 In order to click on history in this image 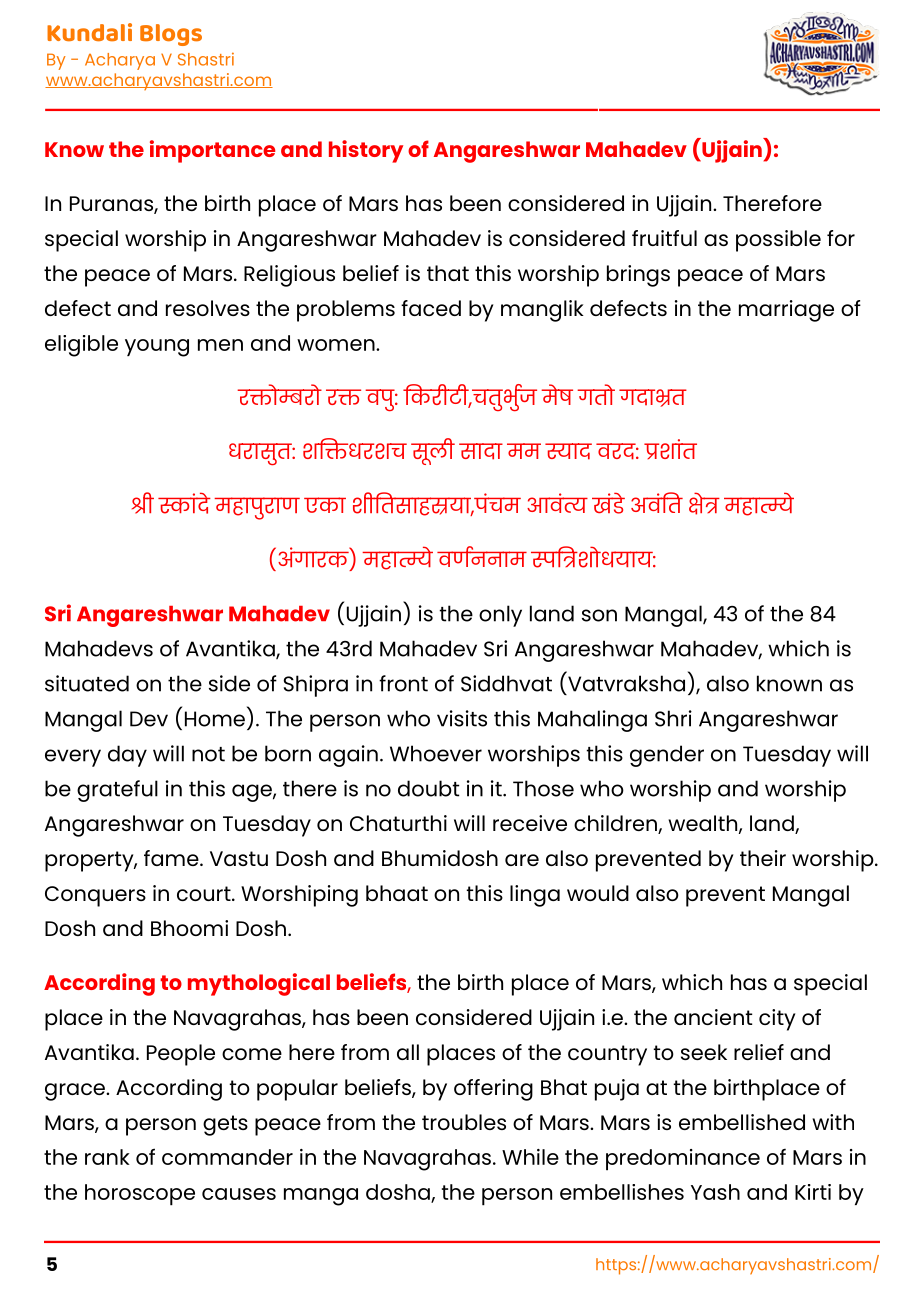, I will do `click(366, 151)`.
